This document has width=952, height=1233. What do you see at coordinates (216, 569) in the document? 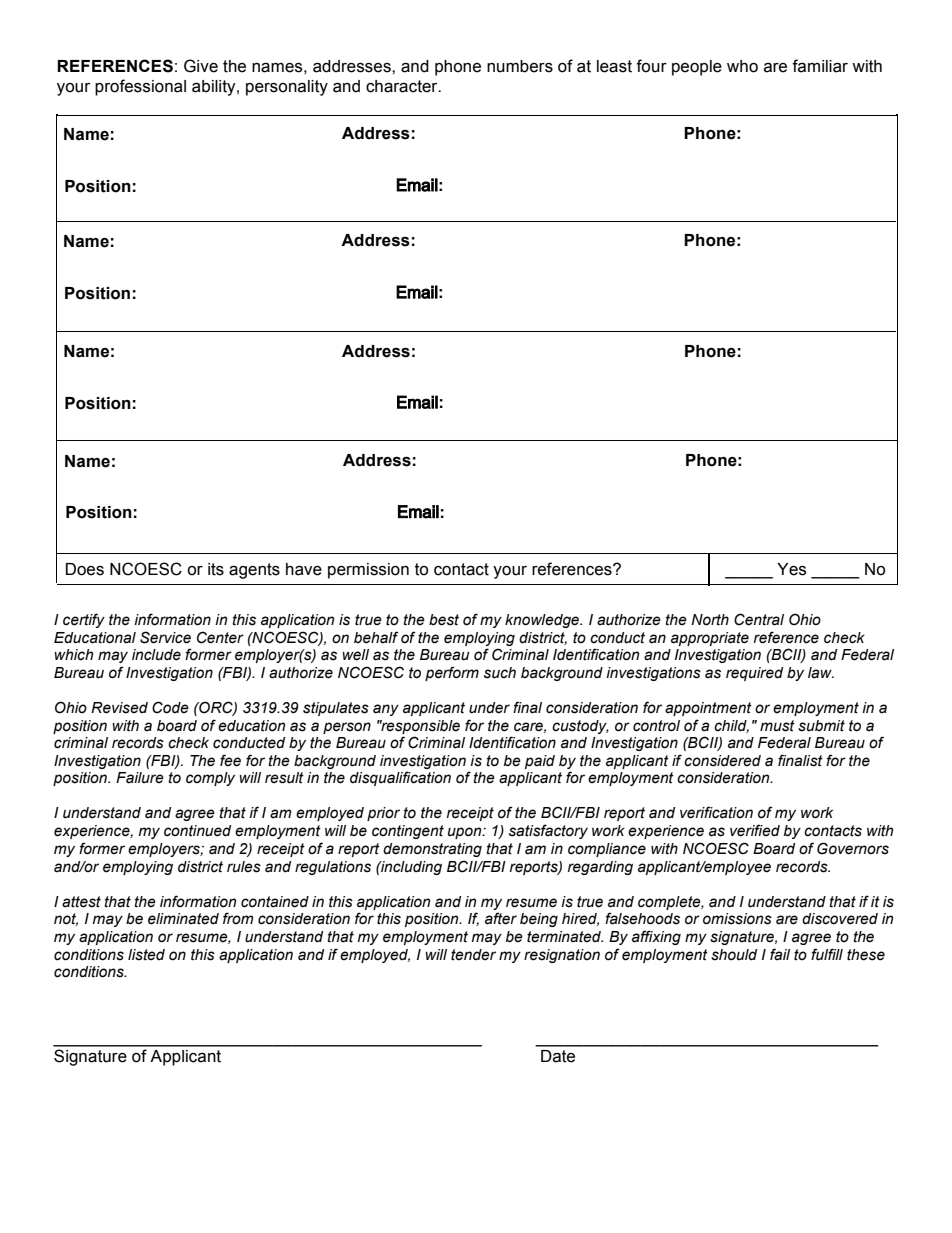
I see `its` at bounding box center [216, 569].
